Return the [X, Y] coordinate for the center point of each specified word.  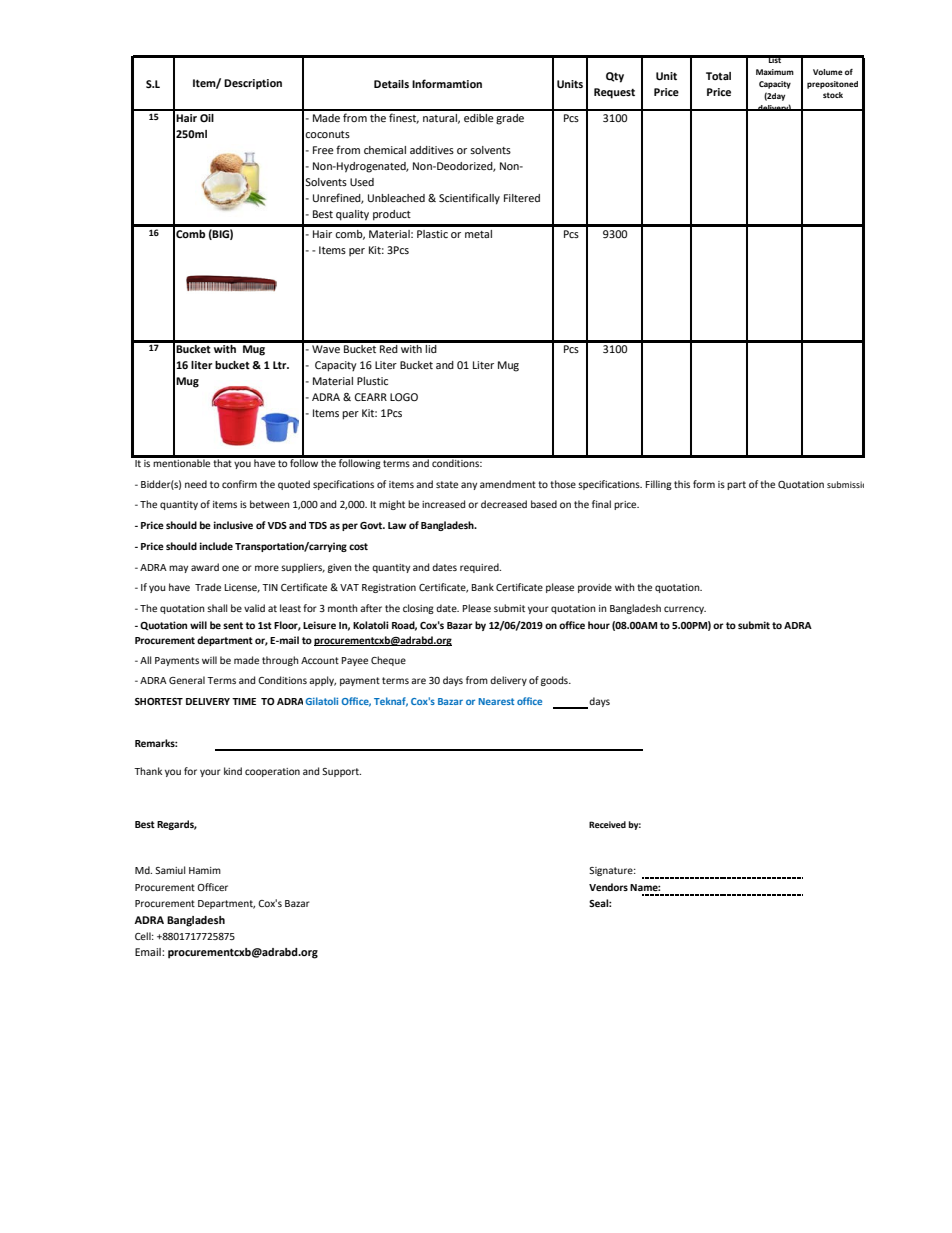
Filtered [522, 198]
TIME [244, 701]
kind [233, 771]
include [216, 546]
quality [352, 215]
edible [479, 118]
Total [718, 76]
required [480, 568]
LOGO [404, 397]
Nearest [496, 701]
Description [253, 84]
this [682, 484]
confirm [239, 484]
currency [685, 610]
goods [555, 681]
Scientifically [469, 199]
